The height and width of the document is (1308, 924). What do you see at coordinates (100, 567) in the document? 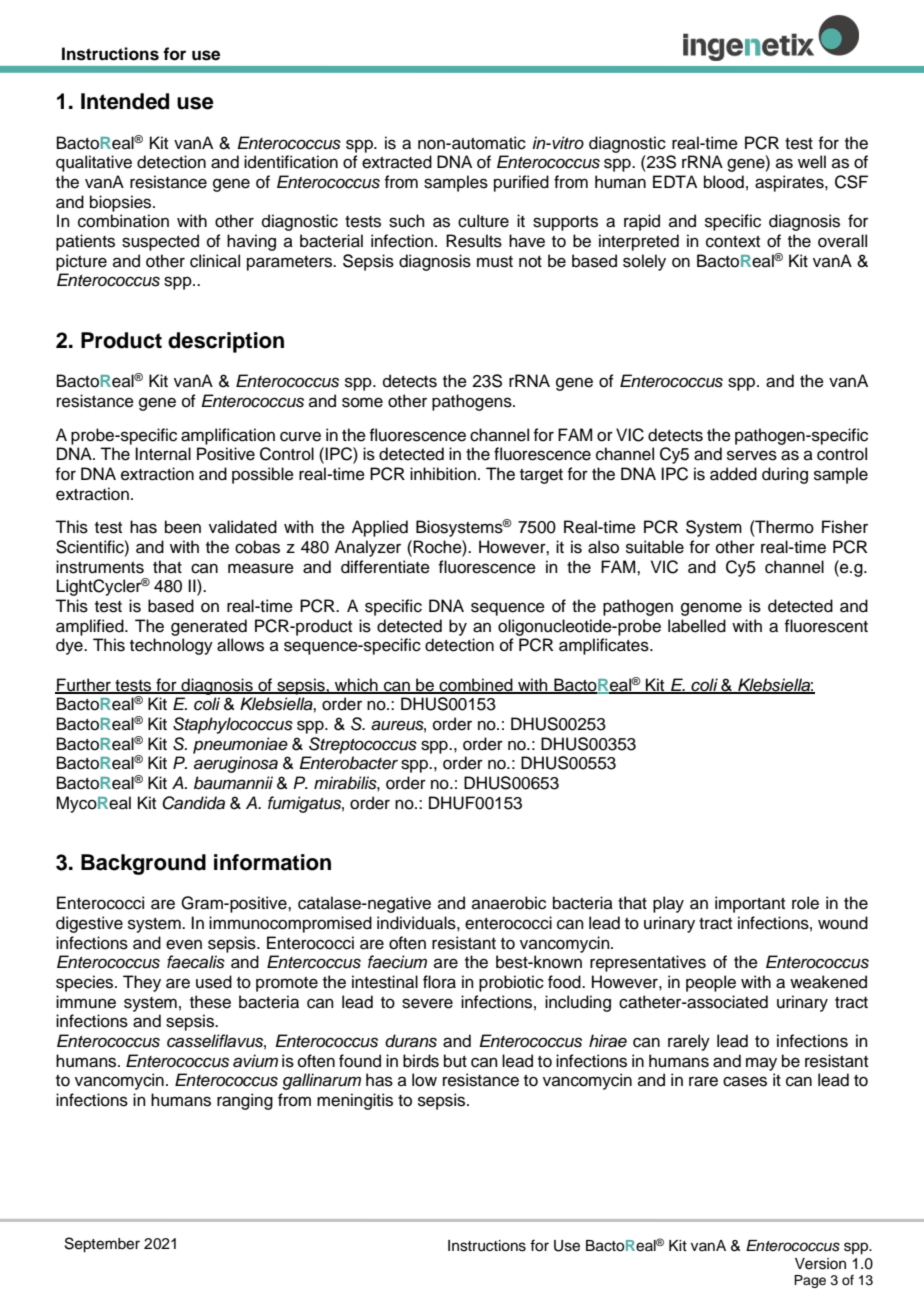
I see `instruments` at bounding box center [100, 567].
